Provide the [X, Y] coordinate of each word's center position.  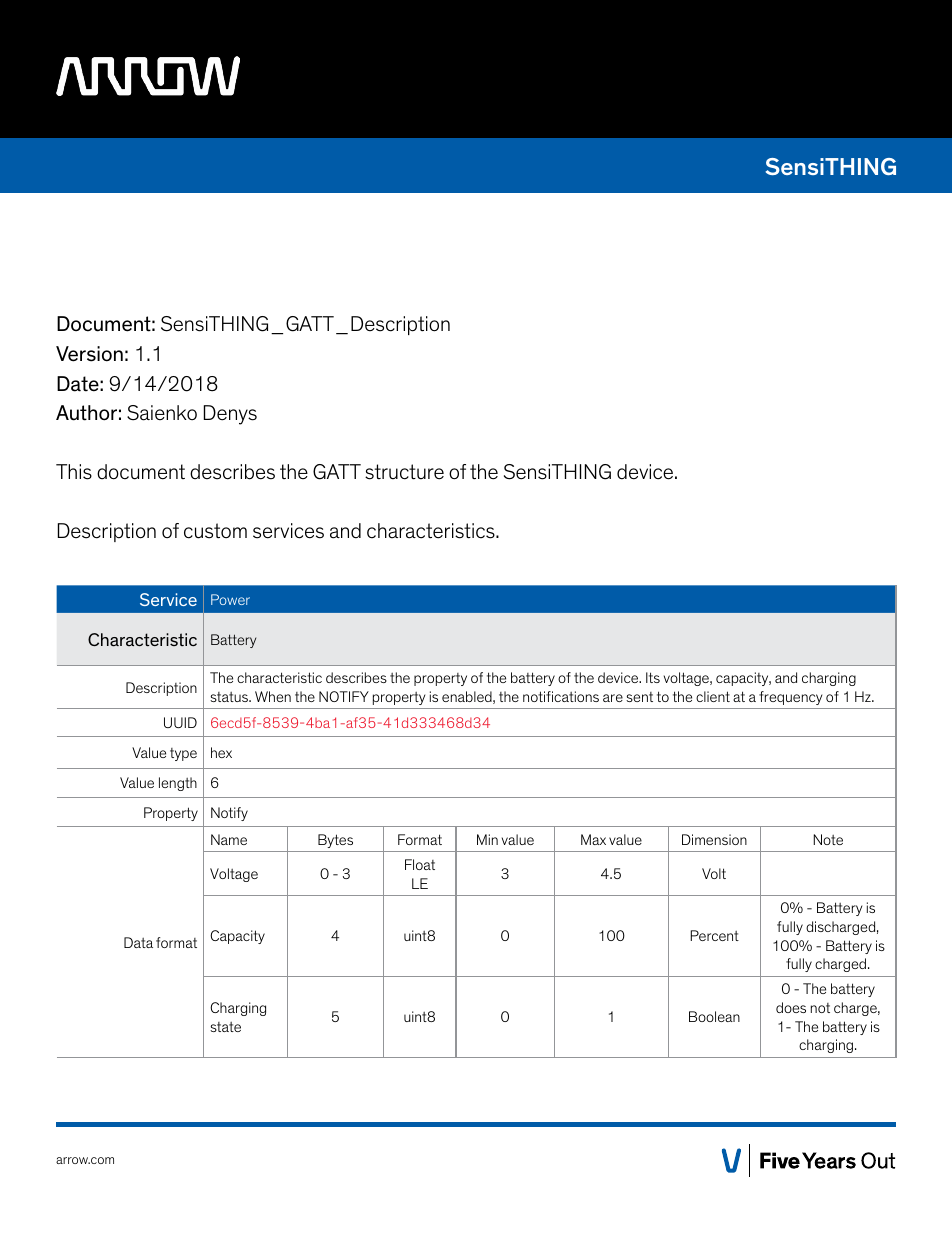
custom [215, 531]
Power [230, 599]
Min [487, 839]
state [225, 1027]
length [178, 784]
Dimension [714, 839]
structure [404, 472]
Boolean [714, 1016]
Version [89, 354]
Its [653, 677]
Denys [230, 415]
